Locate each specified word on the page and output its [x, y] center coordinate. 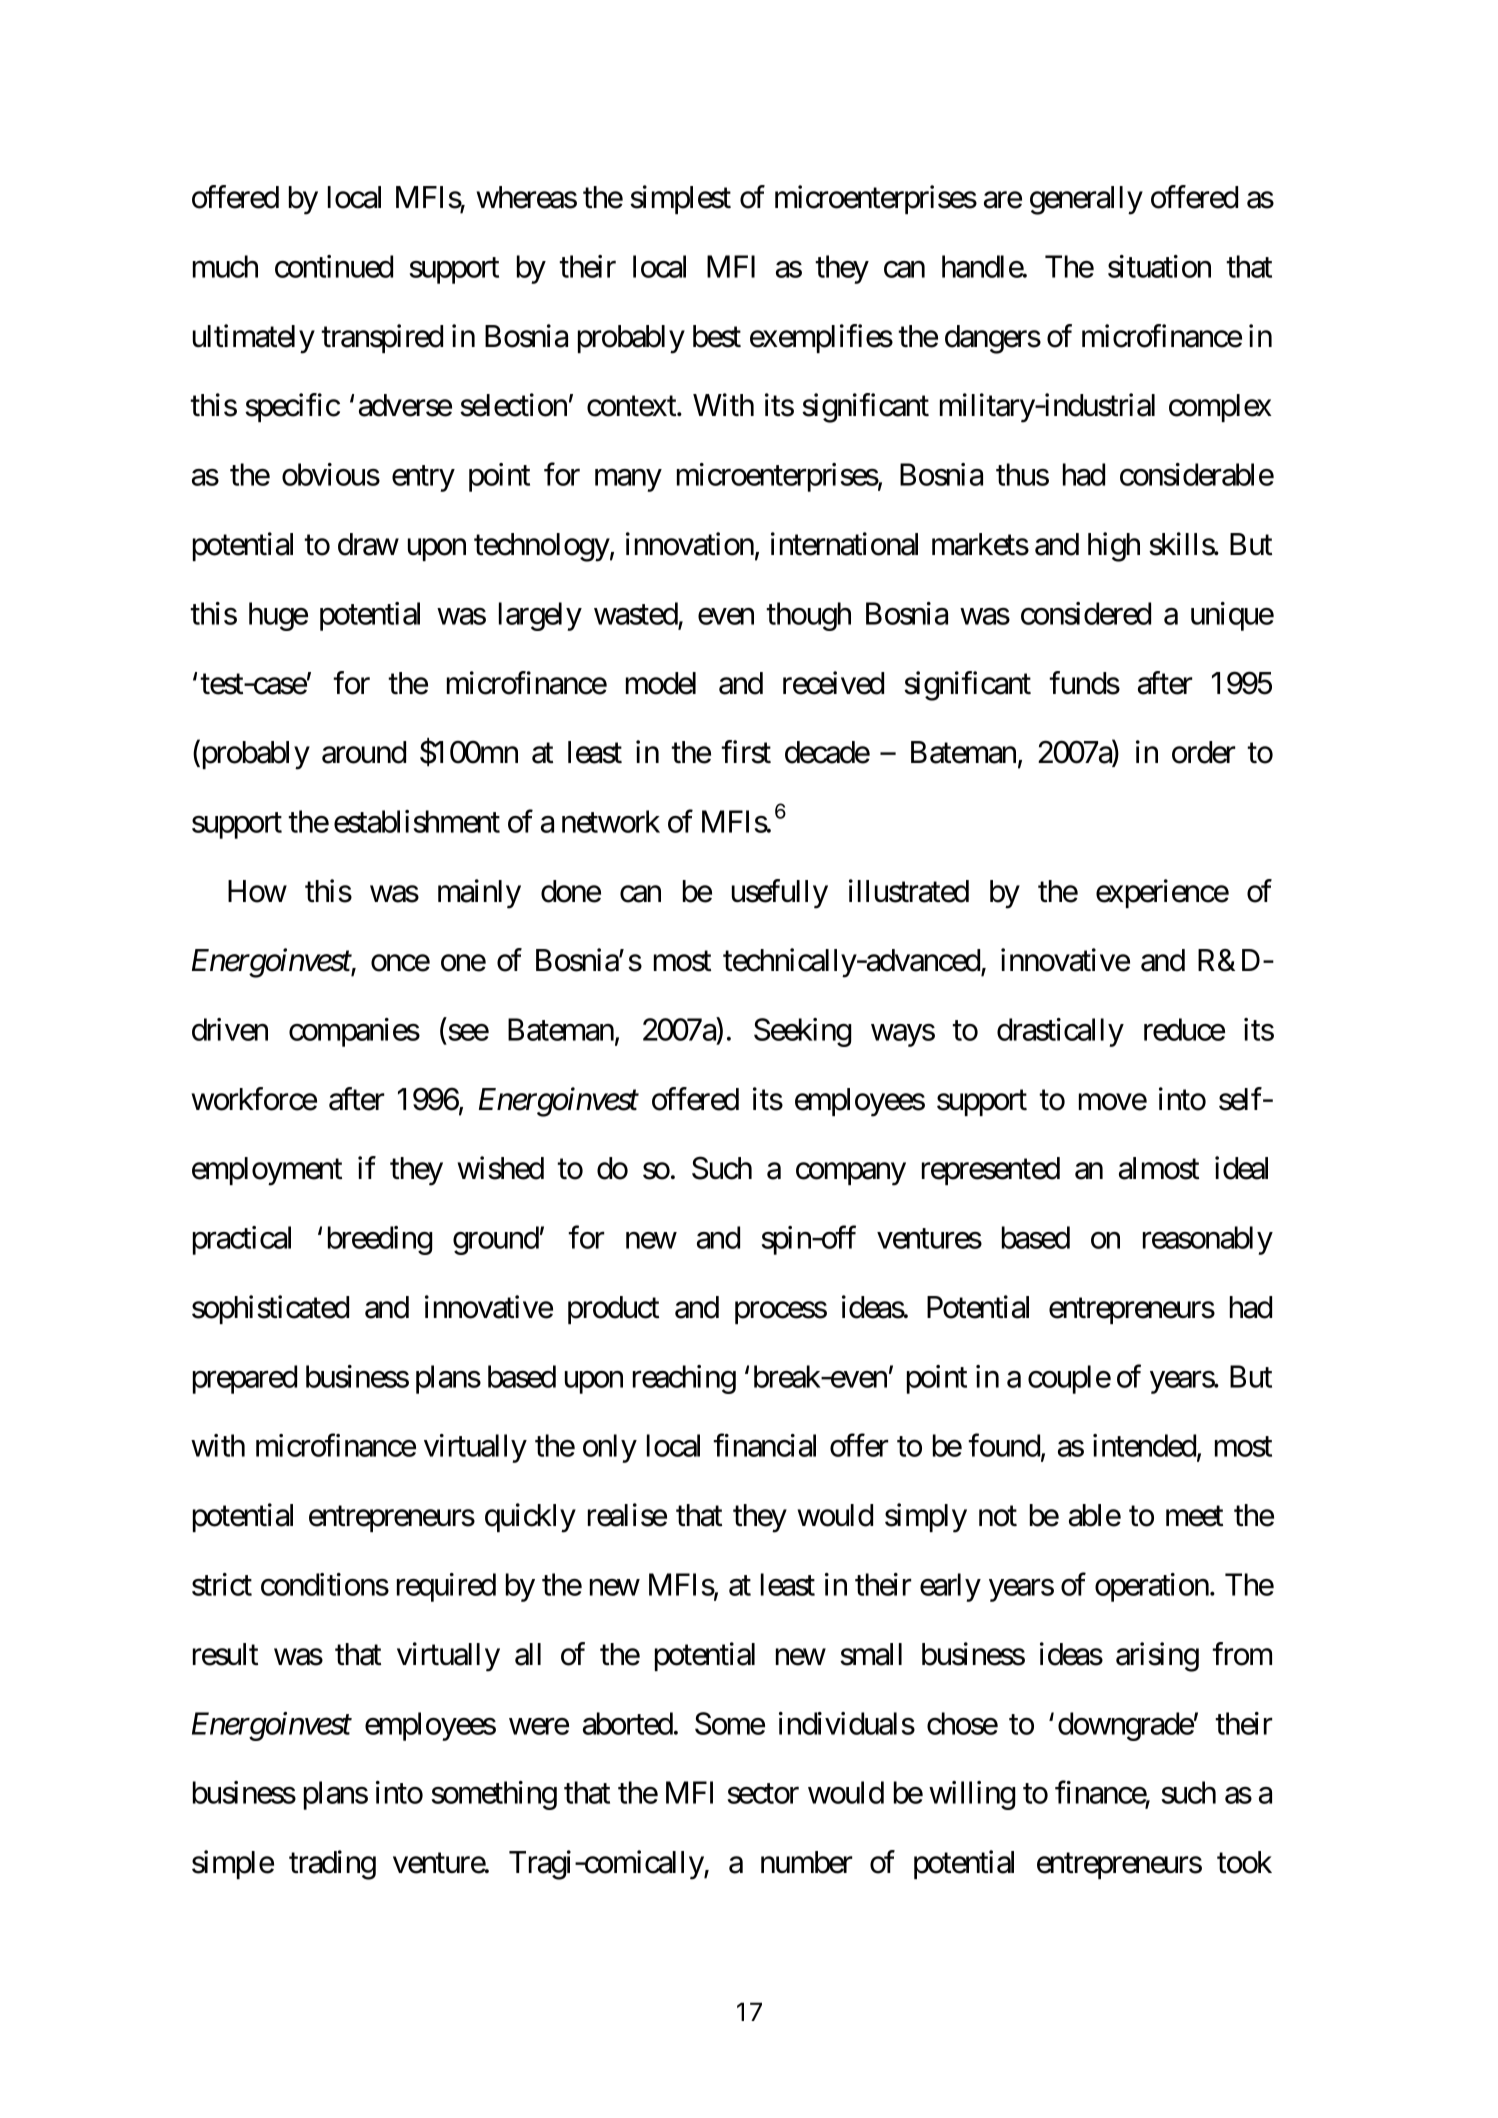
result [225, 1654]
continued [334, 266]
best [717, 336]
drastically [1060, 1032]
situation [1159, 266]
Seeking [802, 1032]
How [257, 891]
